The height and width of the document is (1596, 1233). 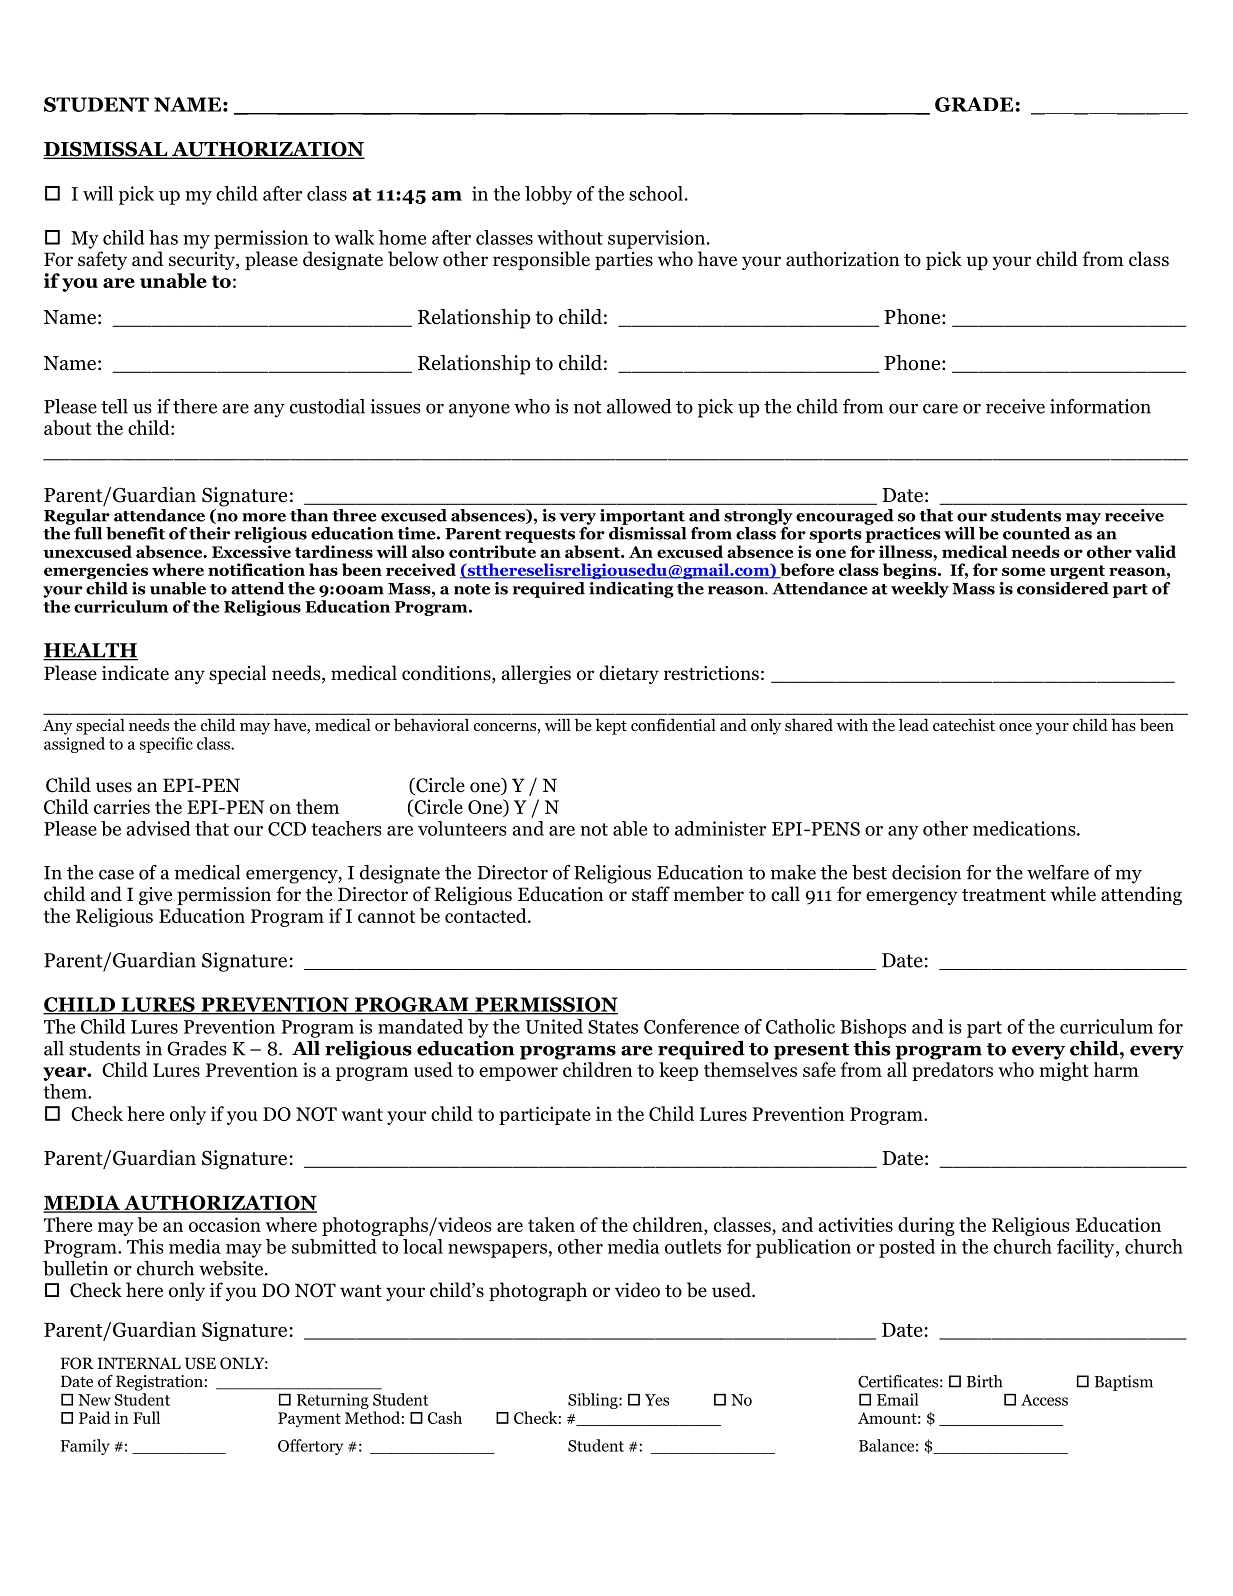 I want to click on information, so click(x=1100, y=406).
